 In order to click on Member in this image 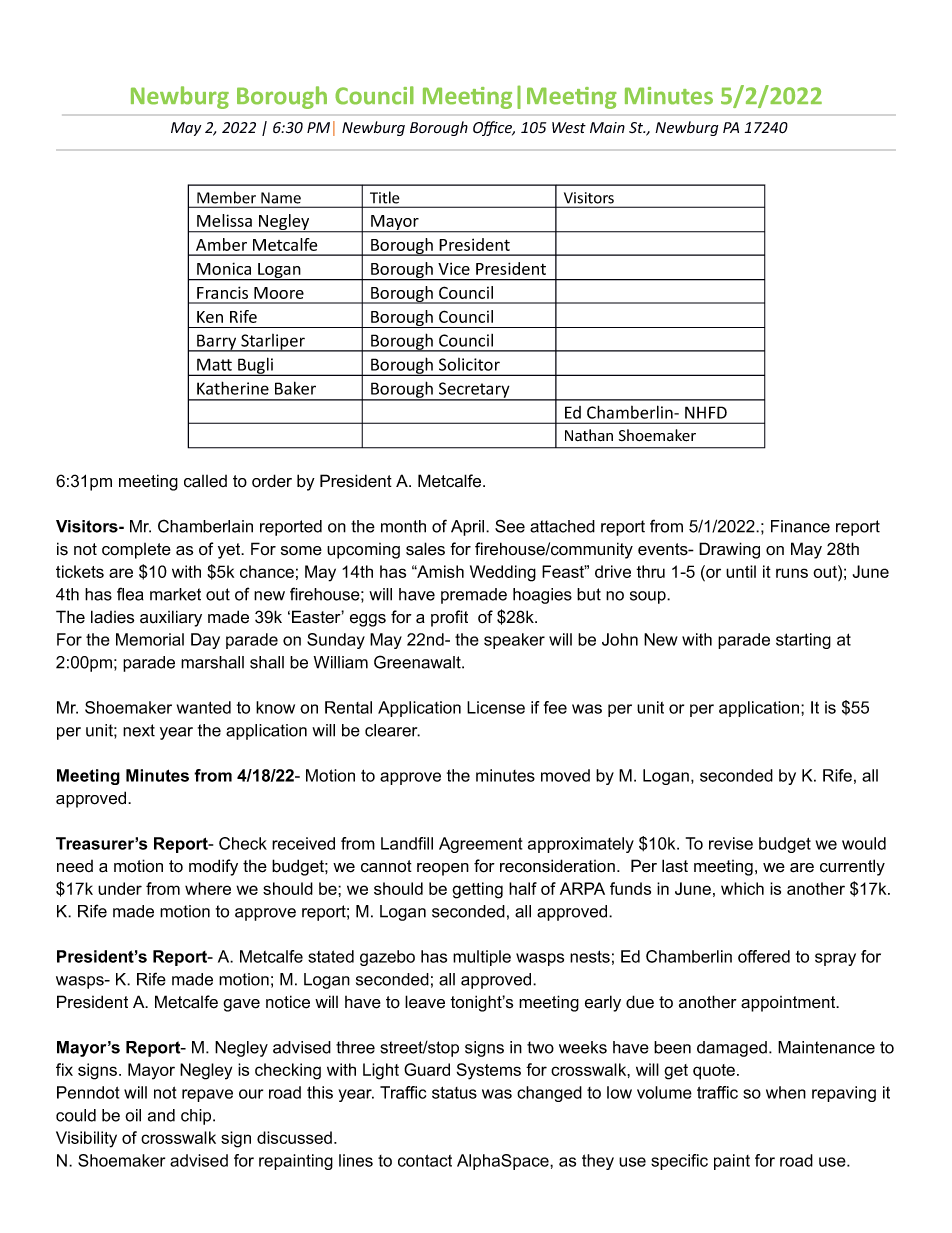, I will do `click(226, 197)`.
